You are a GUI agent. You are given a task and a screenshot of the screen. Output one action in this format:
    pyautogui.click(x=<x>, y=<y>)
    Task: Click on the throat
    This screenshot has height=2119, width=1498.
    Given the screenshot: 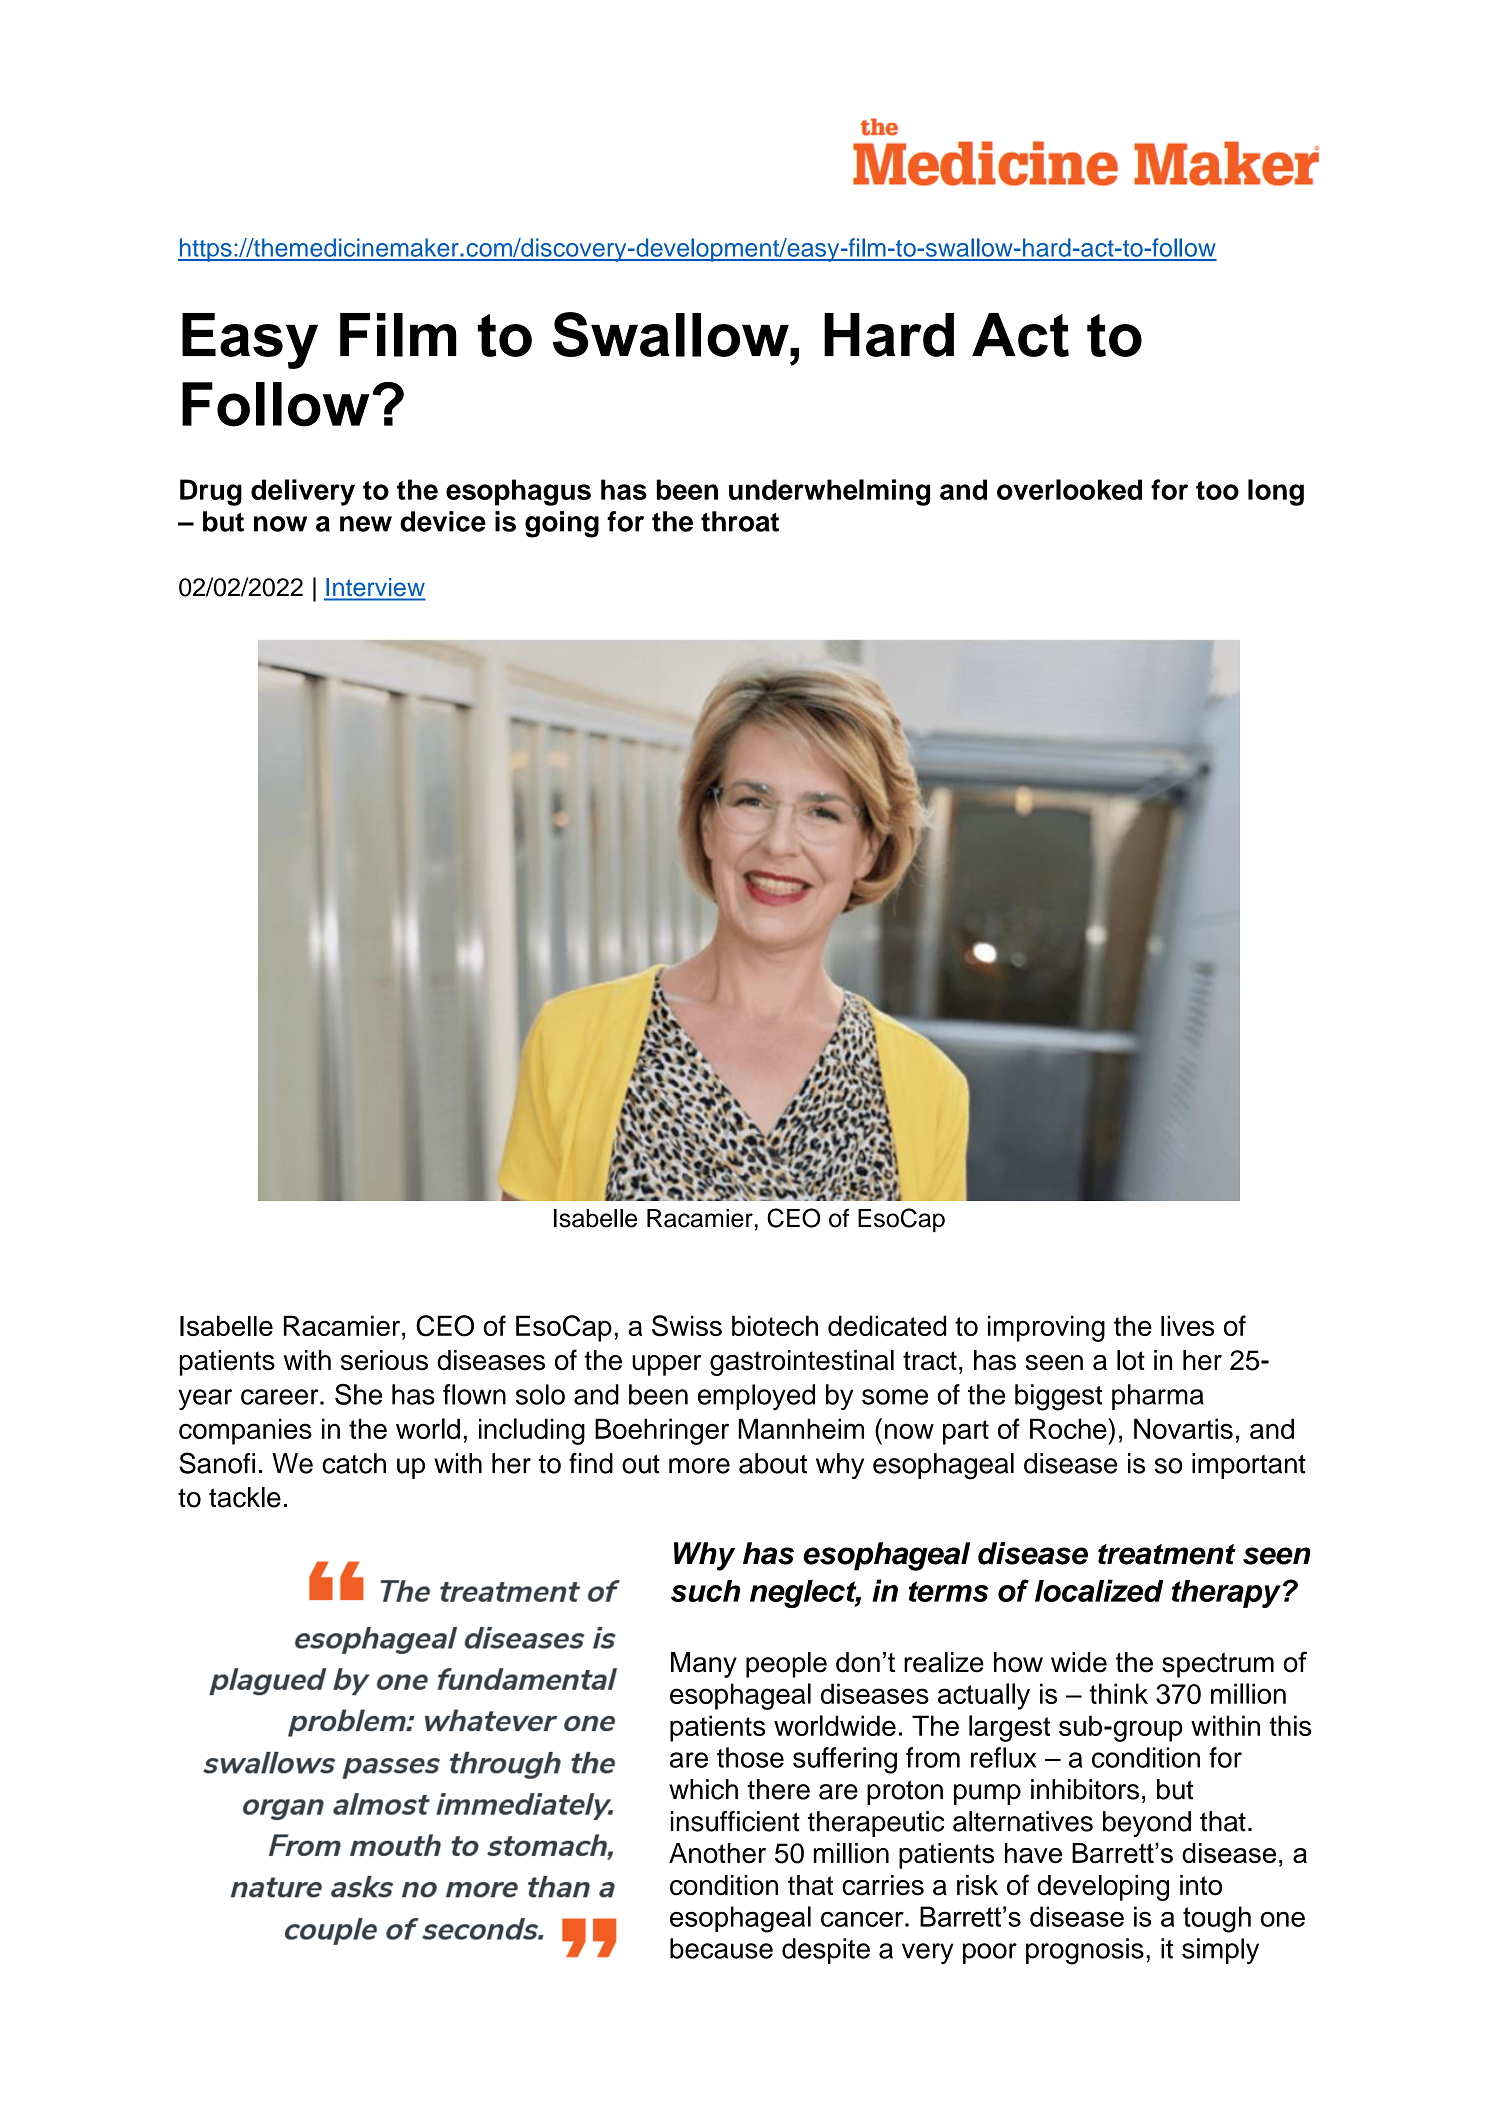 What is the action you would take?
    pyautogui.click(x=740, y=521)
